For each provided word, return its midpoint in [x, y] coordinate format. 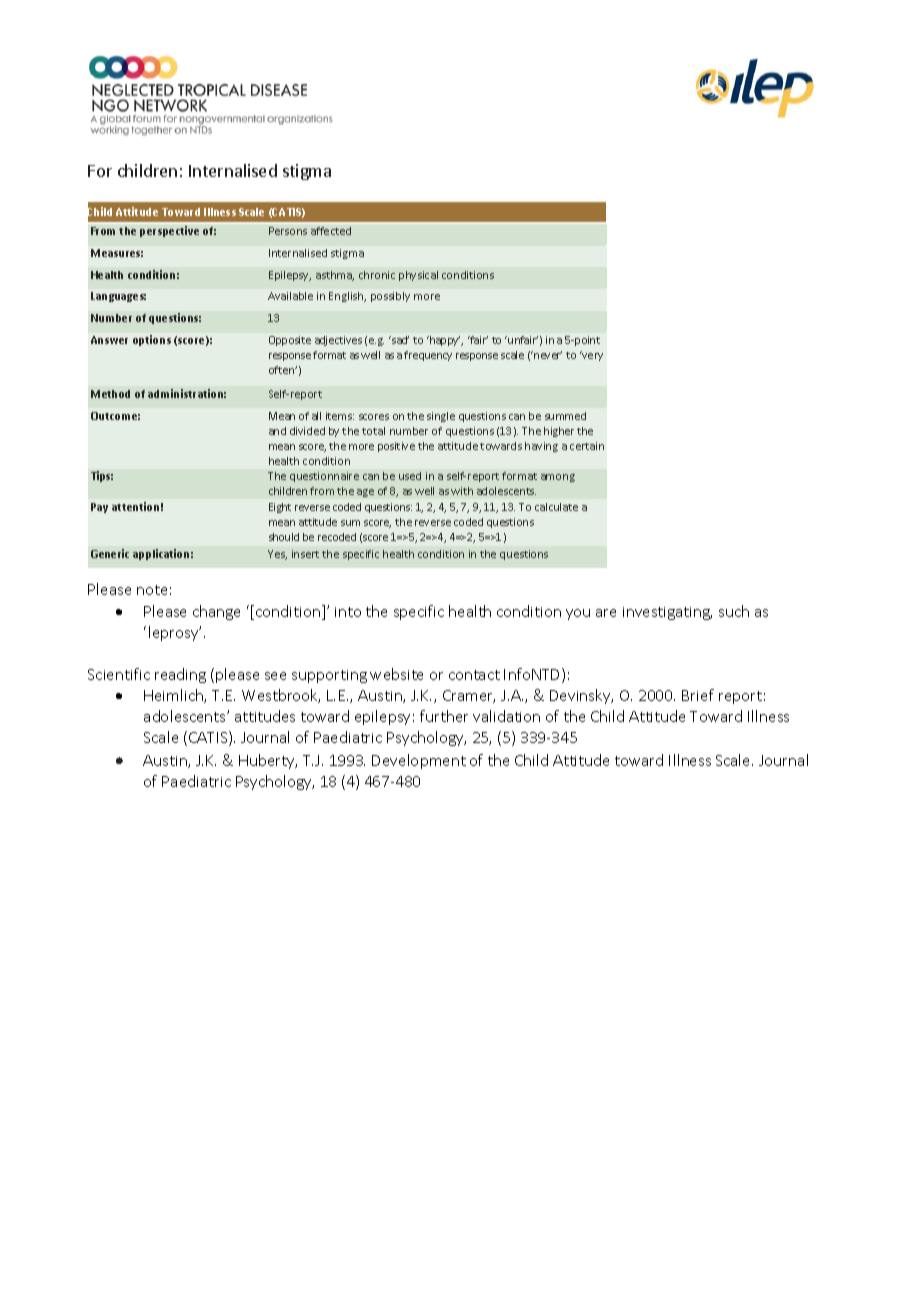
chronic [377, 275]
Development [419, 761]
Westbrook [281, 696]
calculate [556, 507]
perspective [169, 231]
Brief [698, 695]
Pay [99, 508]
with [462, 491]
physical [418, 276]
